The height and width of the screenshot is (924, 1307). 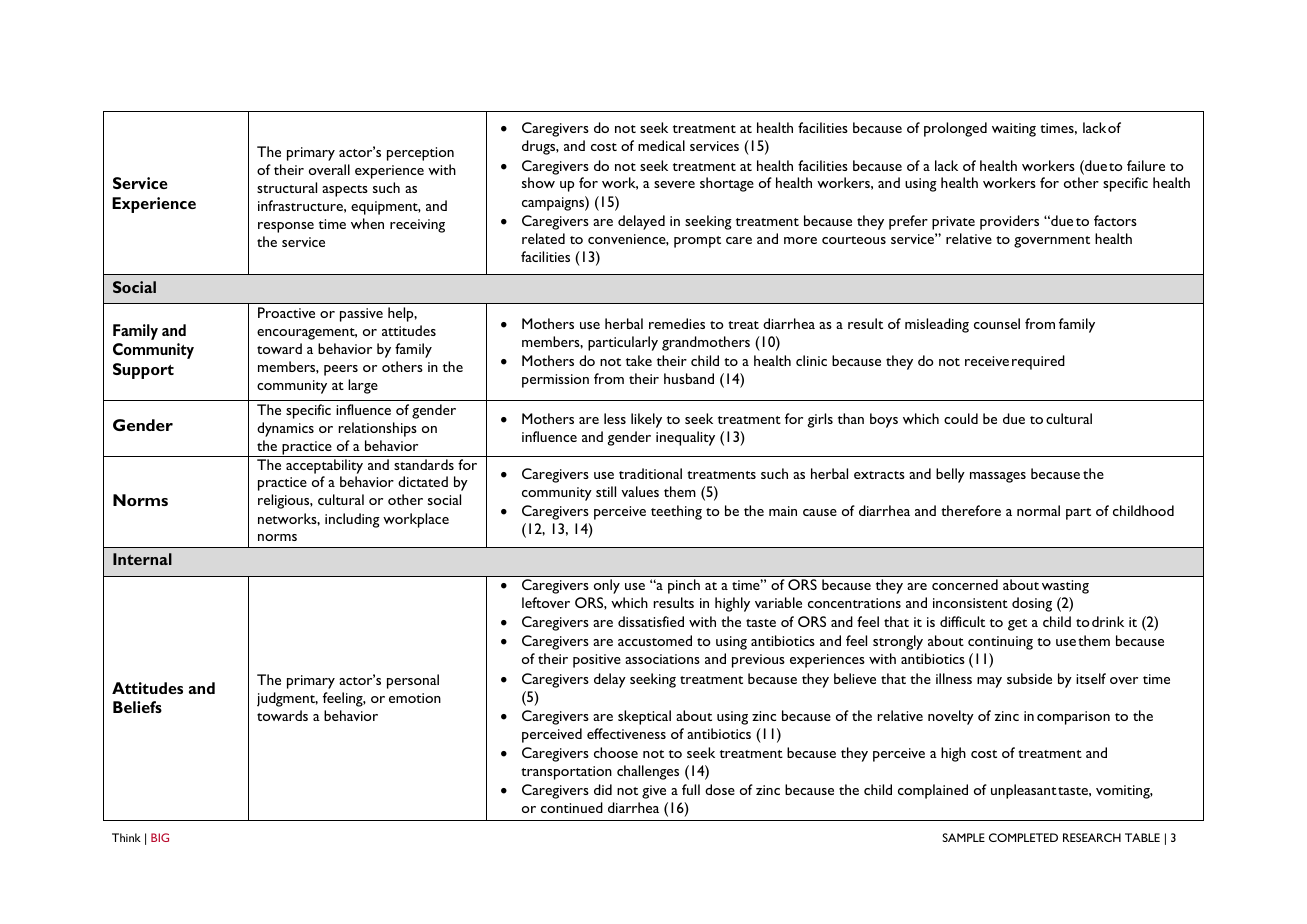 I want to click on personal, so click(x=413, y=681).
